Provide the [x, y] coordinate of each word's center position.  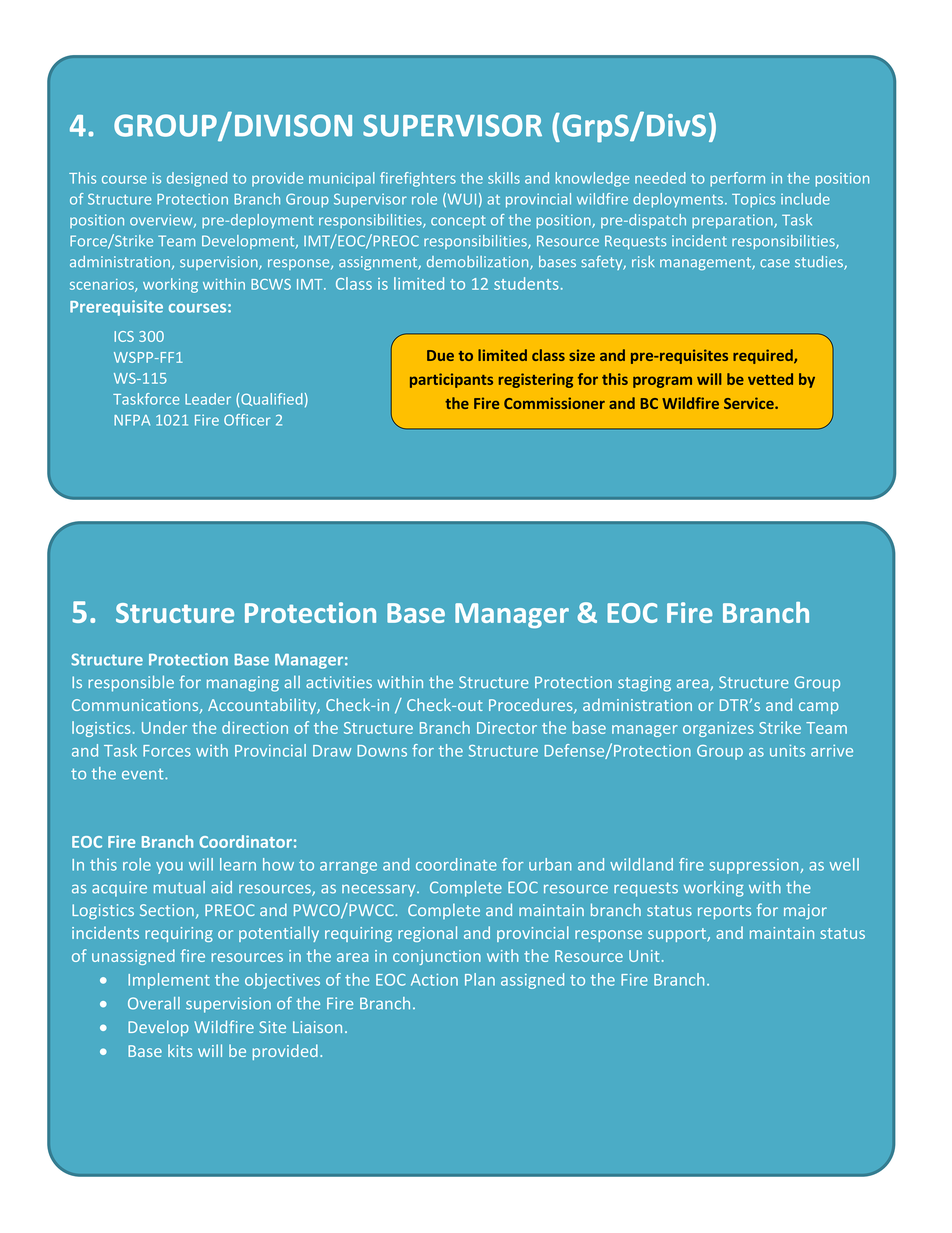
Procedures [532, 706]
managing [243, 684]
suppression [755, 866]
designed [197, 179]
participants [451, 380]
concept [458, 222]
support [678, 935]
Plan [480, 979]
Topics [754, 200]
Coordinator [245, 841]
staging [644, 684]
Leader [208, 399]
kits [180, 1050]
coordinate [456, 864]
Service [750, 403]
